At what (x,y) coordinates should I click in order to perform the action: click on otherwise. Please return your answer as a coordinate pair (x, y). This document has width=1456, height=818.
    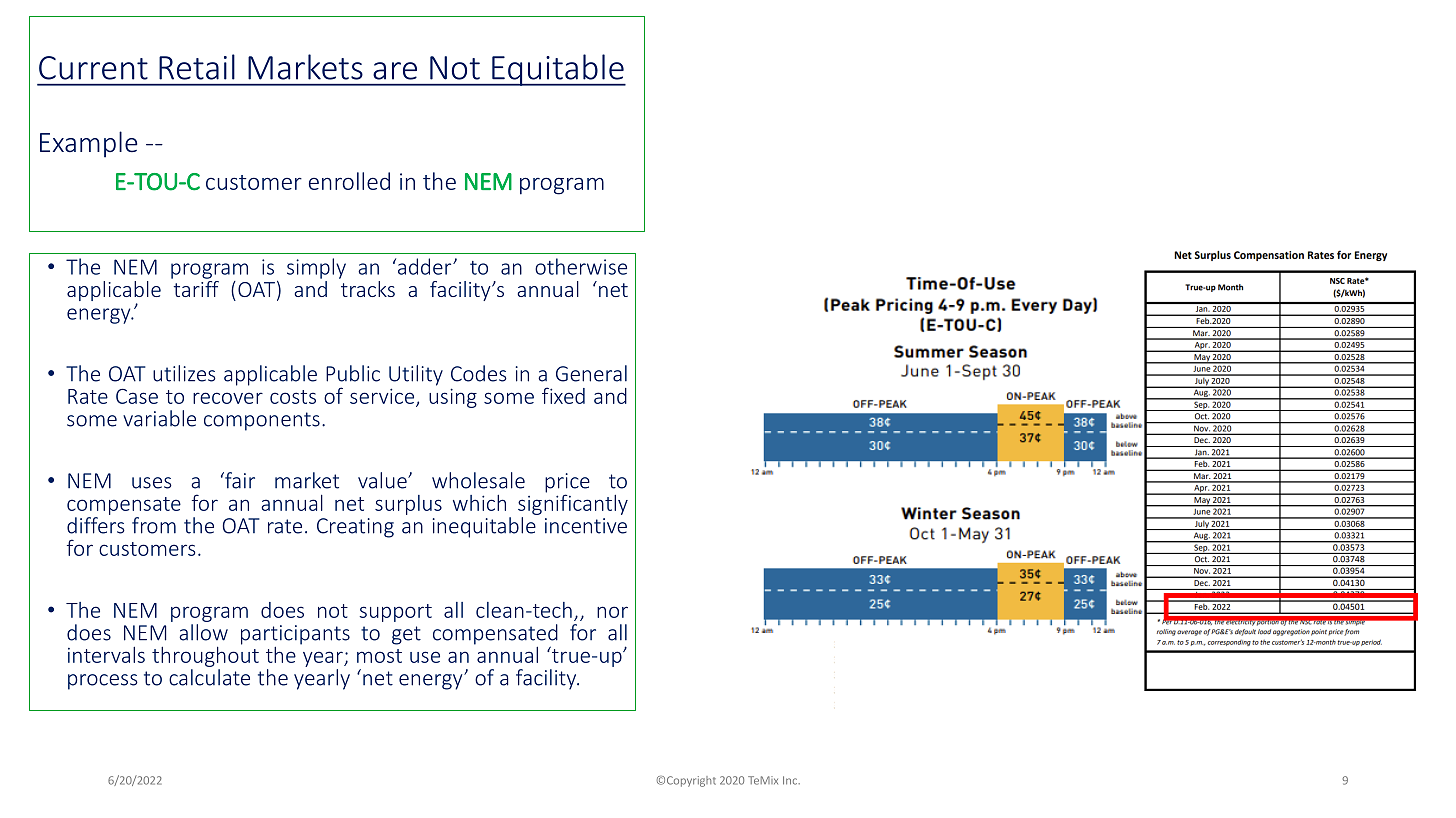
    Looking at the image, I should click on (581, 266).
